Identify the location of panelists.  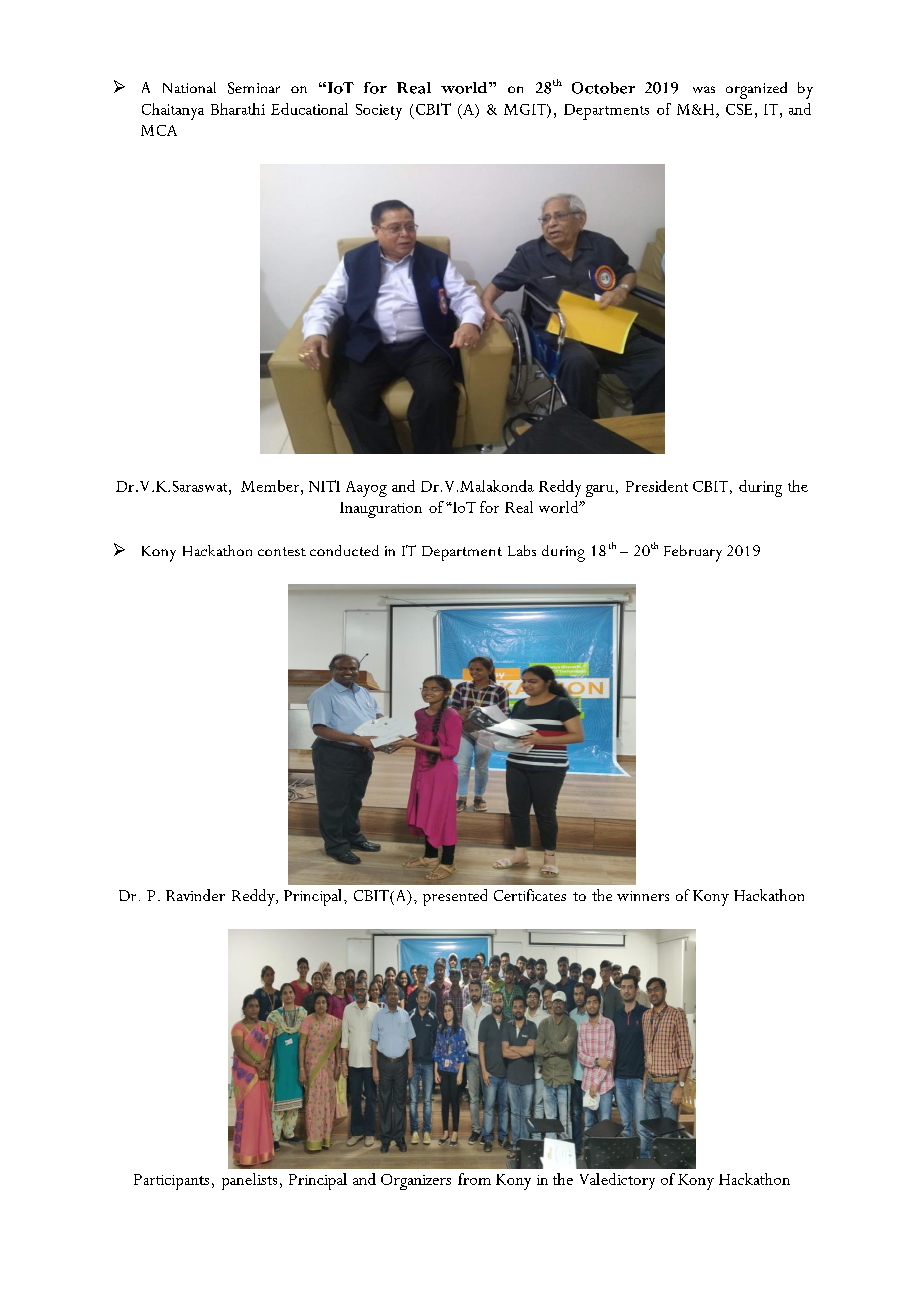
(249, 1181).
